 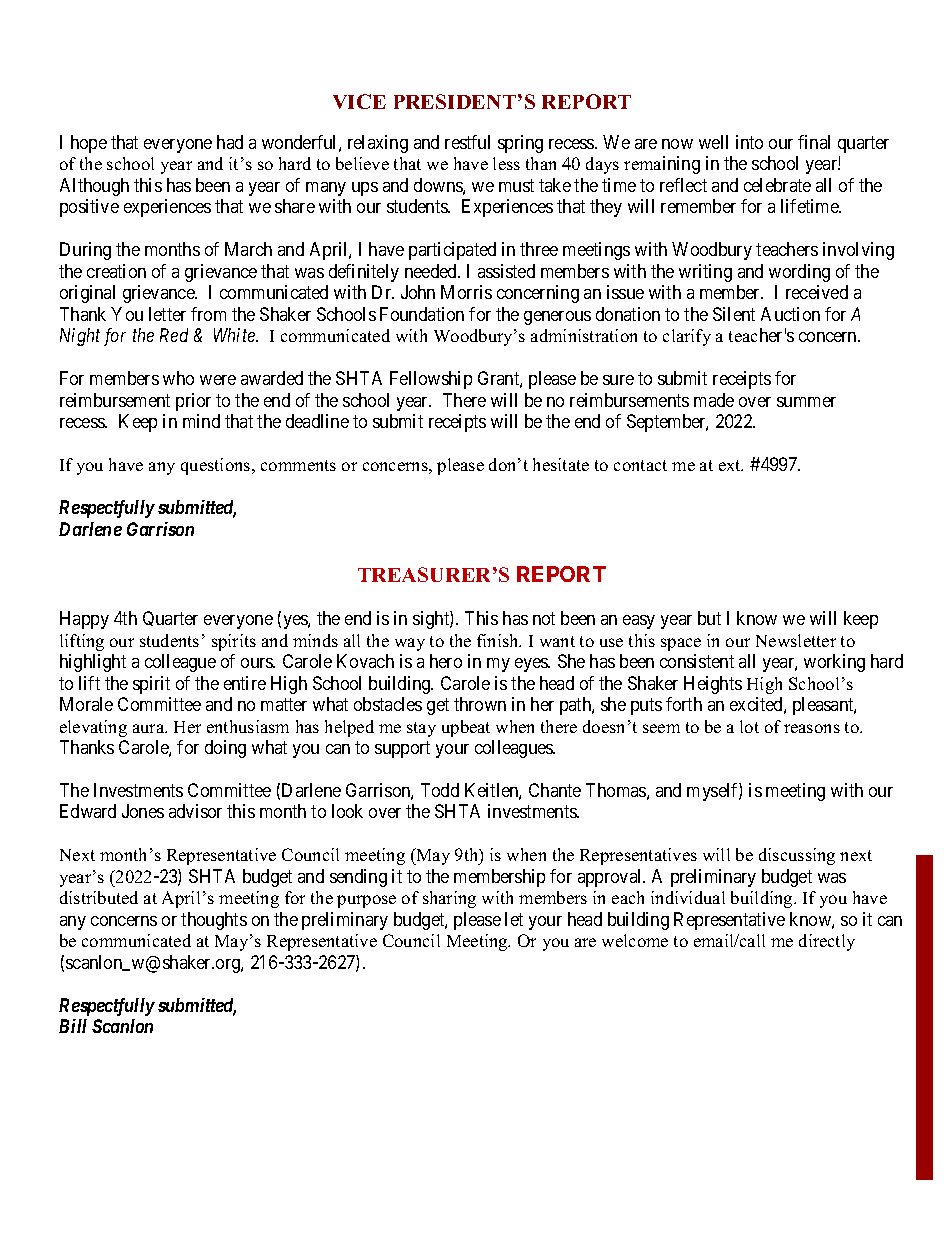 What do you see at coordinates (230, 142) in the screenshot?
I see `had` at bounding box center [230, 142].
